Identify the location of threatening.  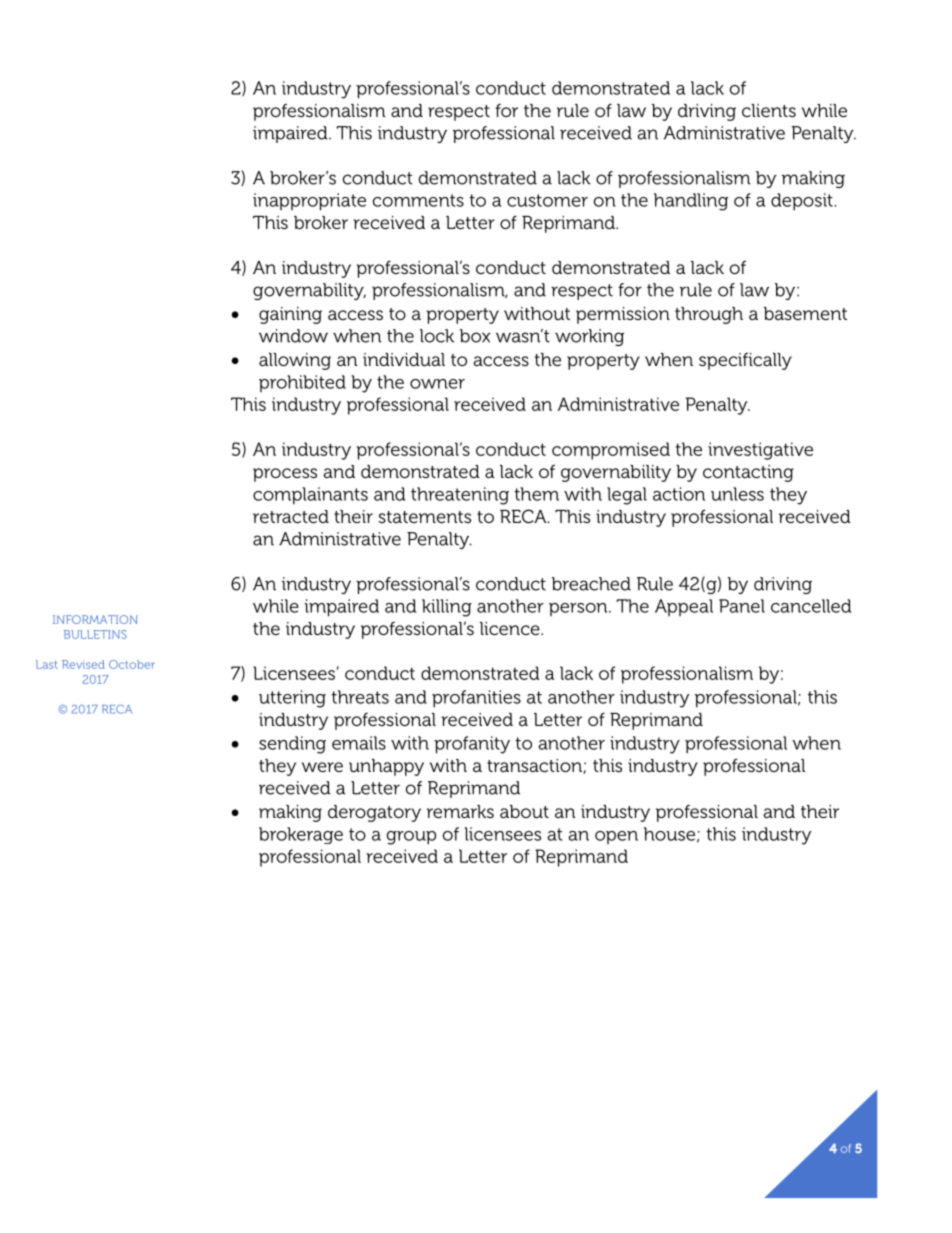
(460, 496).
